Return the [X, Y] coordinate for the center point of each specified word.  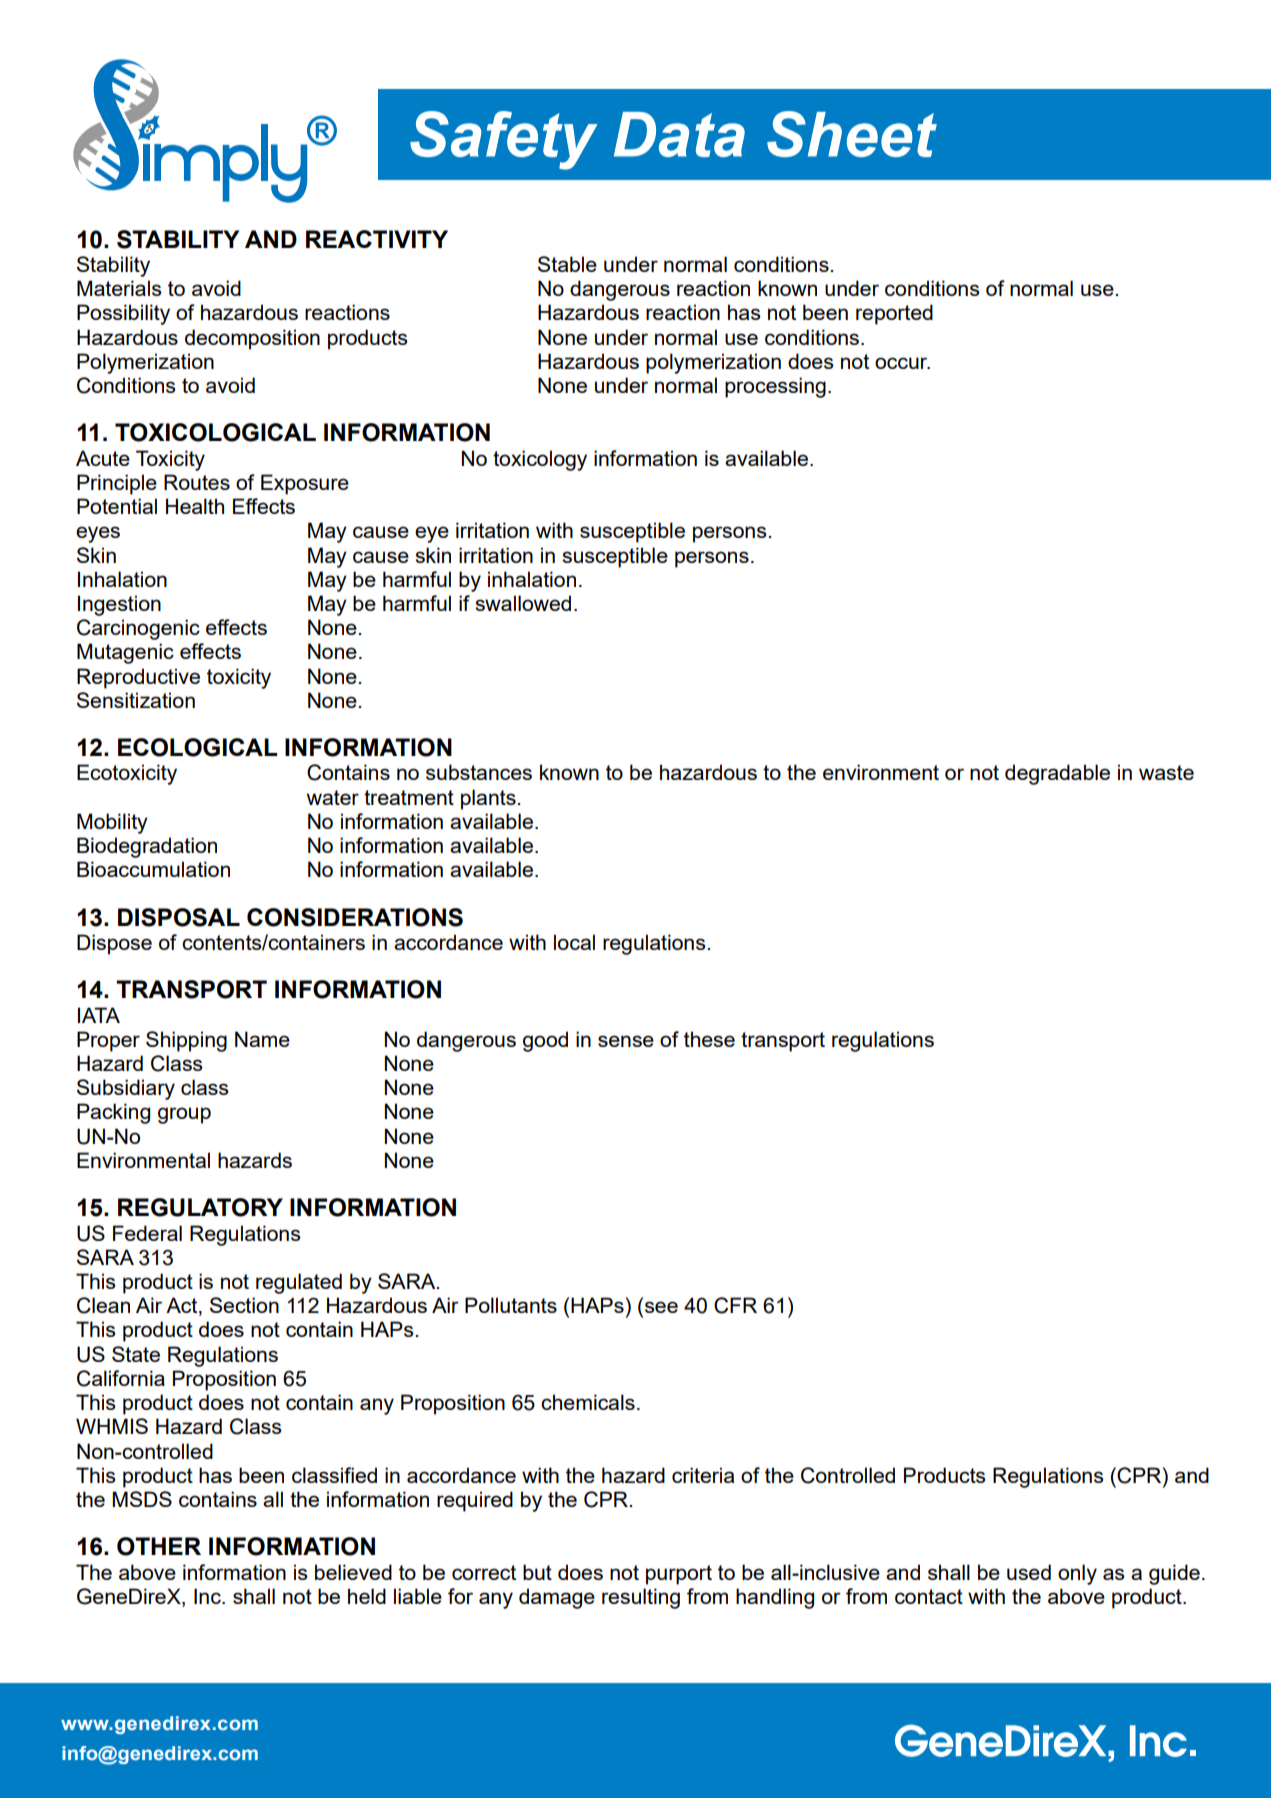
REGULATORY [200, 1207]
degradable [1057, 774]
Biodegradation [147, 847]
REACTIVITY [377, 239]
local [574, 942]
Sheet [852, 134]
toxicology [540, 460]
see [661, 1307]
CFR [735, 1305]
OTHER [159, 1546]
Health [195, 506]
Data [679, 134]
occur [902, 363]
